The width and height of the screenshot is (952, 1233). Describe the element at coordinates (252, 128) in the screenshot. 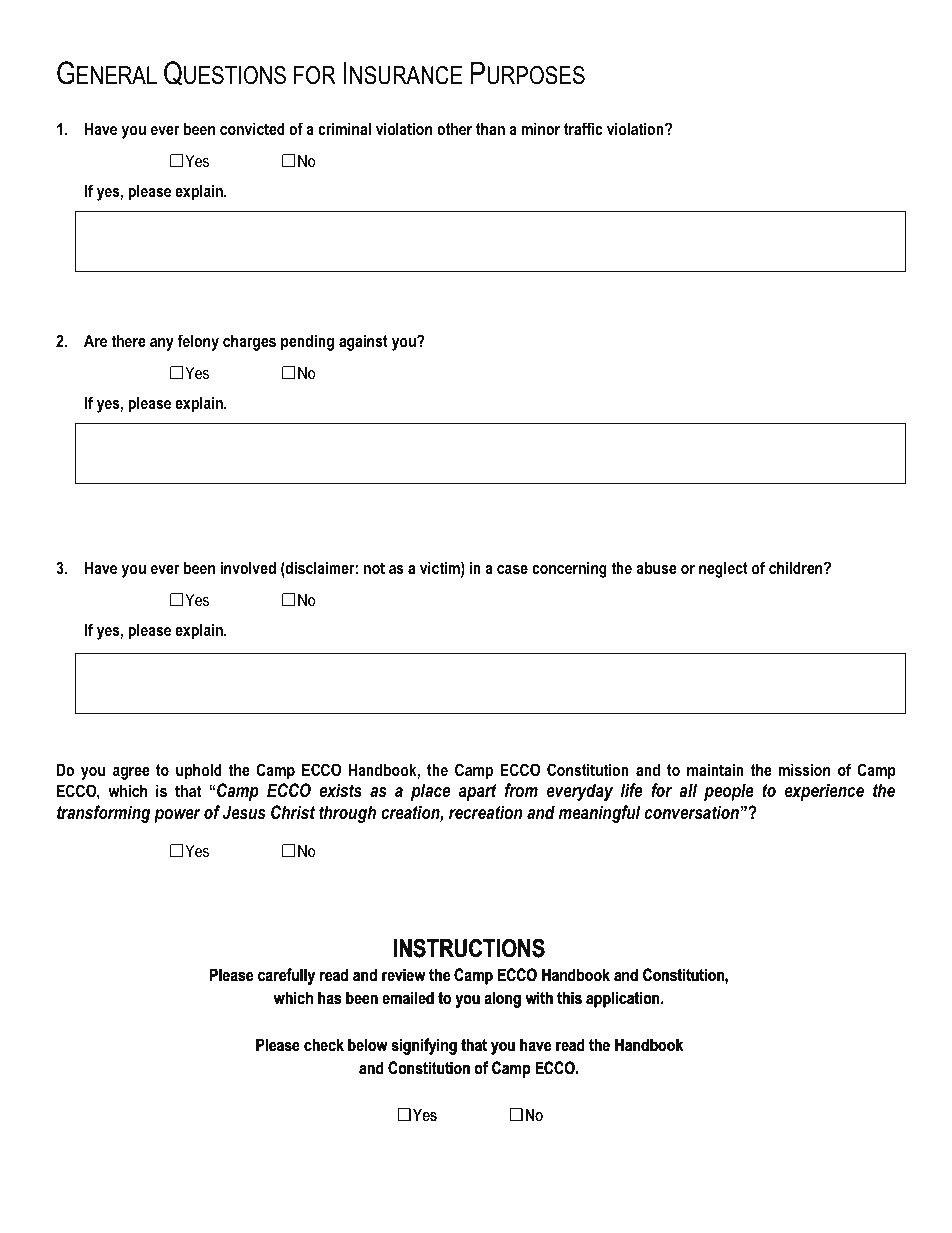

I see `convicted` at that location.
